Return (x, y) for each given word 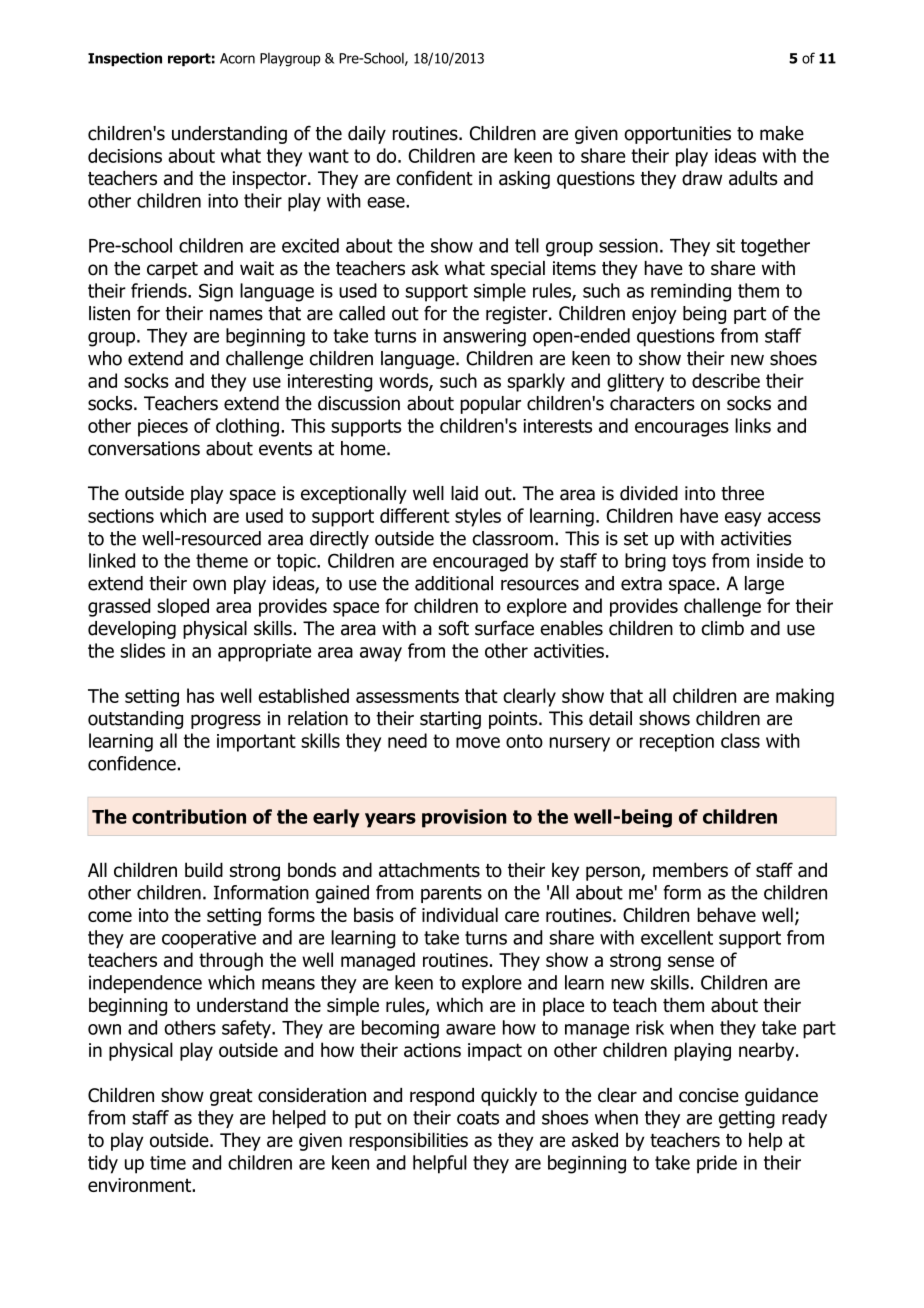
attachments (429, 870)
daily (367, 135)
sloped (183, 607)
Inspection (125, 59)
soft (453, 628)
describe (726, 380)
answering (484, 338)
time (168, 1163)
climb (722, 628)
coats (478, 1118)
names (236, 315)
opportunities (677, 135)
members (690, 870)
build (204, 870)
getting (747, 1119)
